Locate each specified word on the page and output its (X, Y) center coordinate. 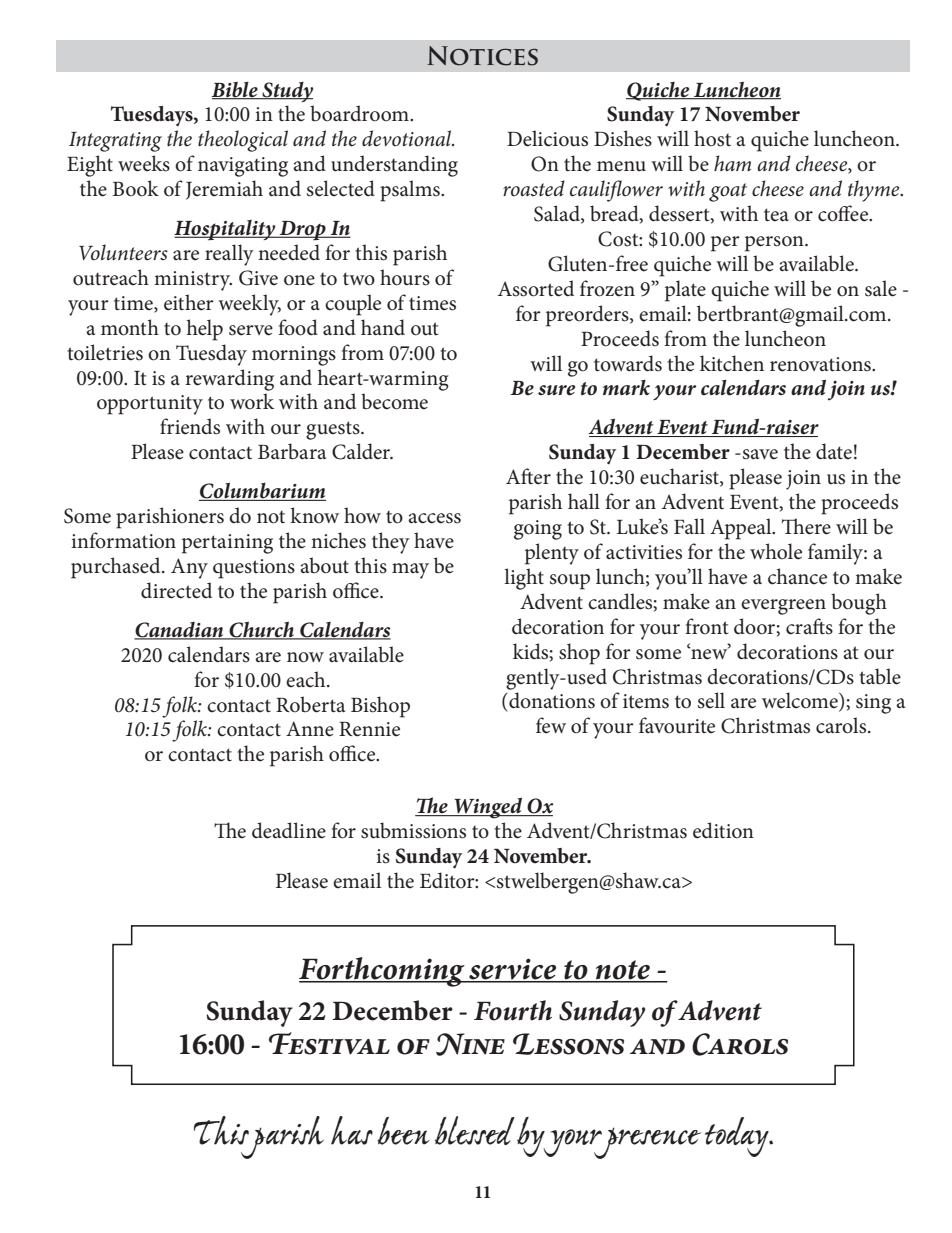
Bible (235, 90)
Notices (482, 56)
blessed (475, 1130)
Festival (329, 1043)
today (738, 1137)
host (712, 138)
